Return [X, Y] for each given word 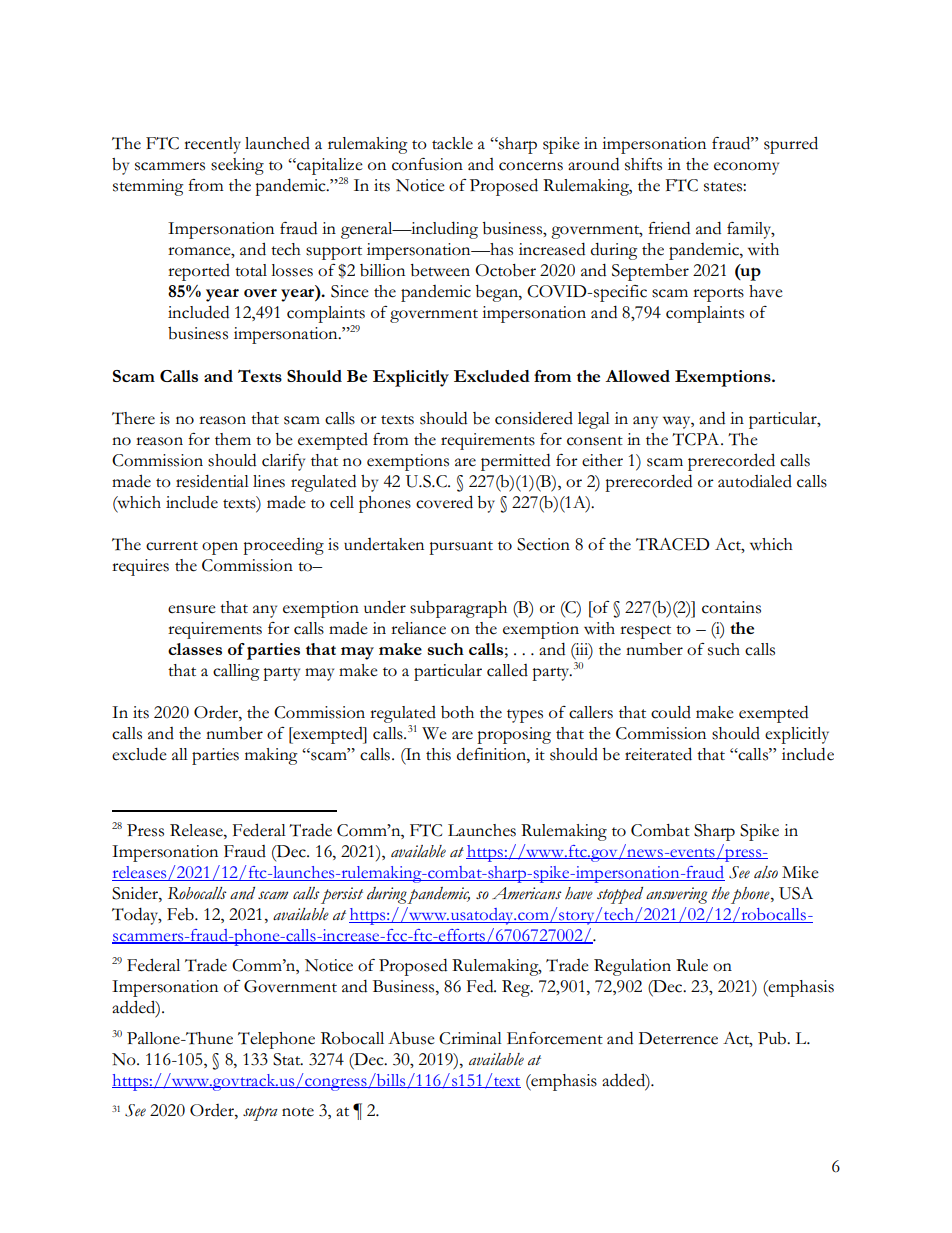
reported [199, 272]
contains [731, 607]
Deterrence [678, 1038]
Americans [527, 893]
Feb [181, 914]
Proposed [504, 187]
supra [260, 1113]
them [233, 439]
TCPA [697, 439]
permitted [515, 462]
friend [669, 228]
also [766, 872]
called [507, 670]
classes [195, 649]
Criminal [470, 1038]
